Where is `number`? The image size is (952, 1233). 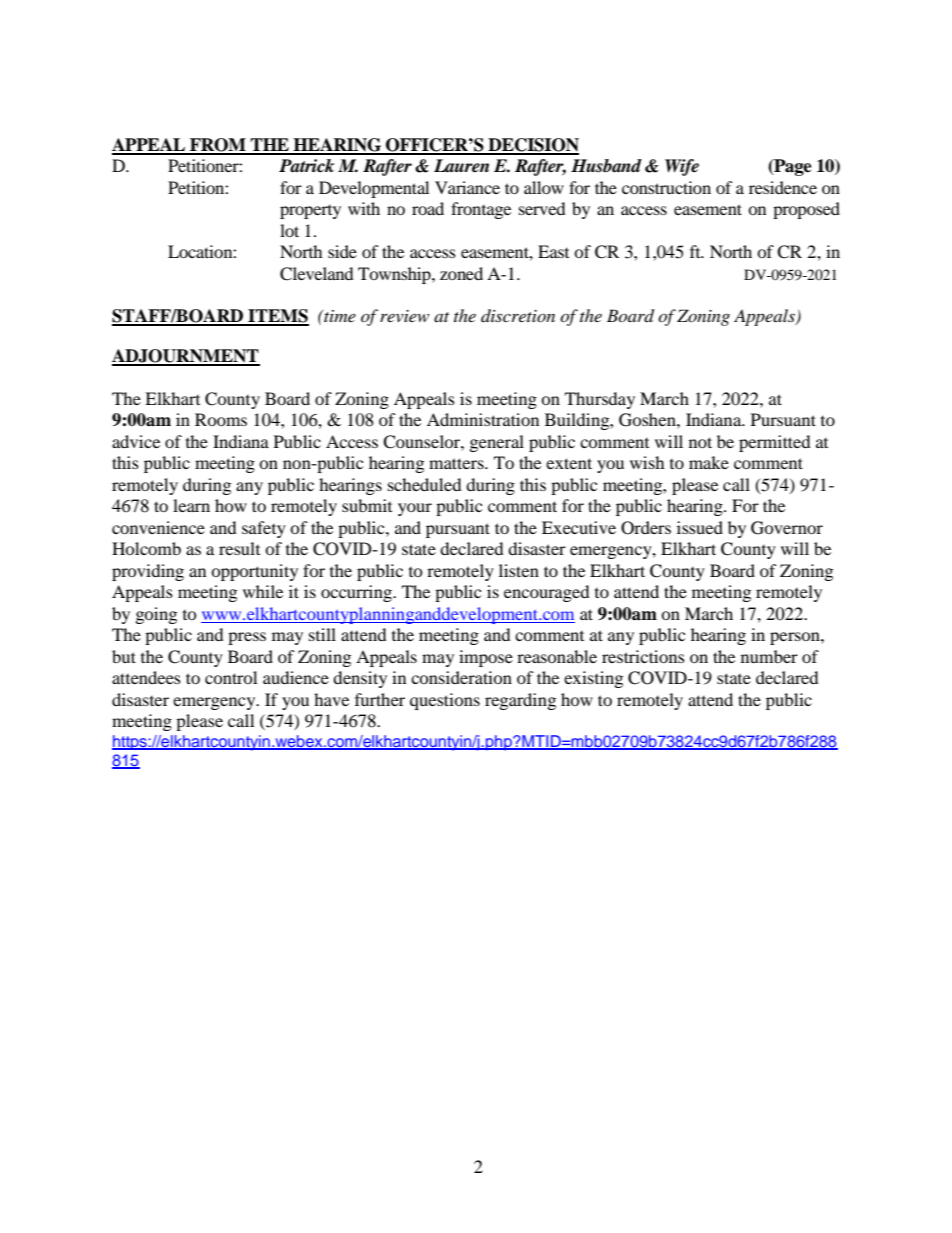 number is located at coordinates (769, 656).
